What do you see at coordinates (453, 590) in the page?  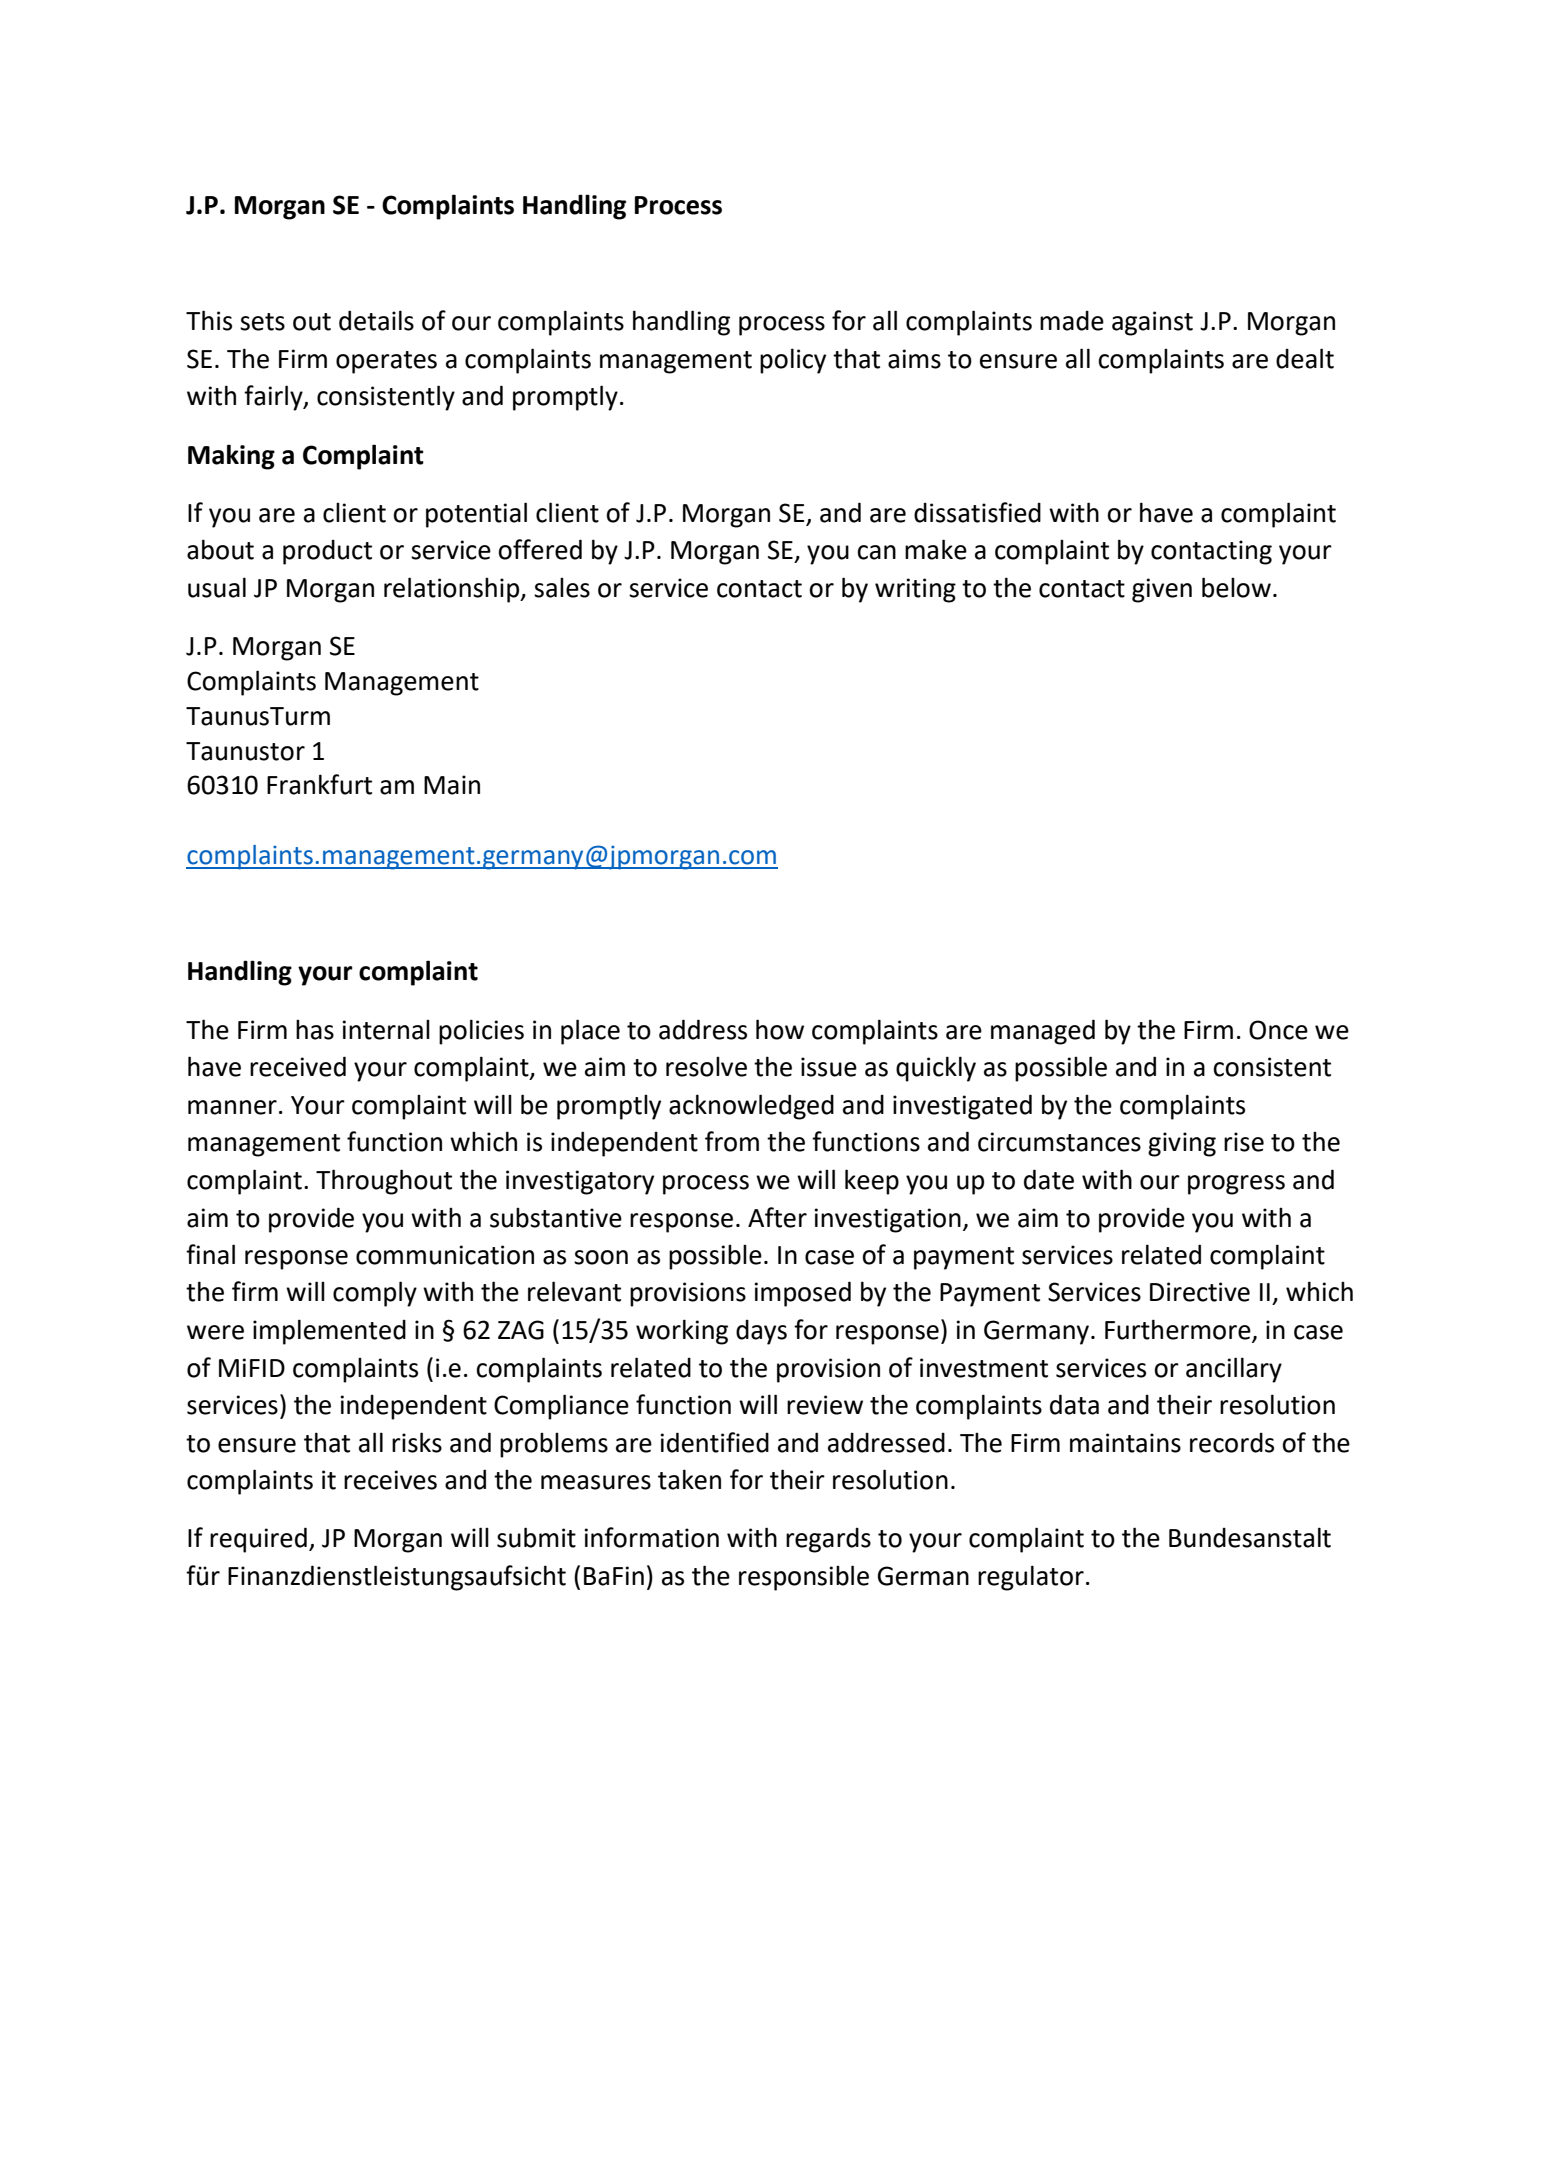 I see `relationship` at bounding box center [453, 590].
